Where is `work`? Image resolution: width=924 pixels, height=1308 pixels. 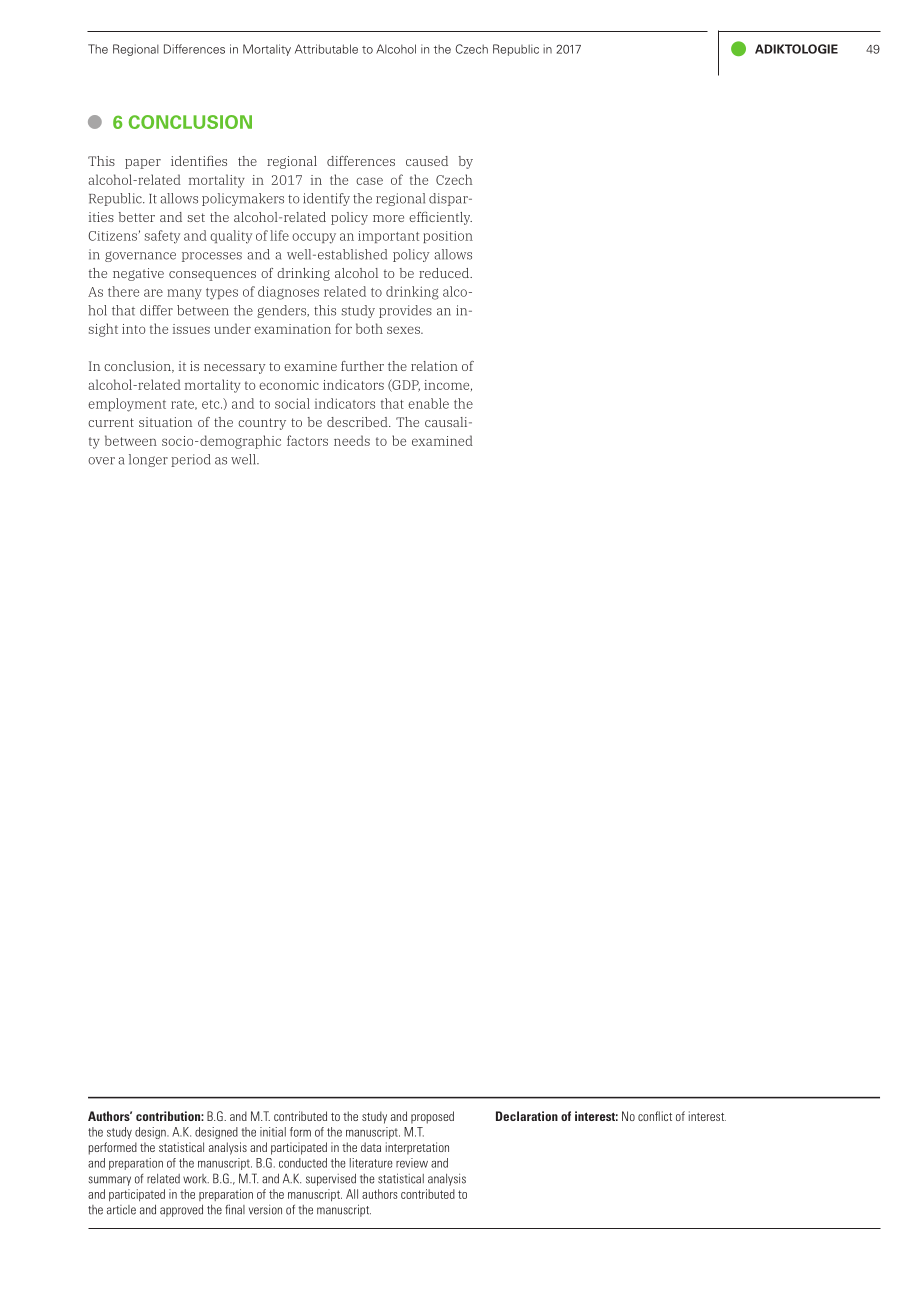 work is located at coordinates (196, 1179).
